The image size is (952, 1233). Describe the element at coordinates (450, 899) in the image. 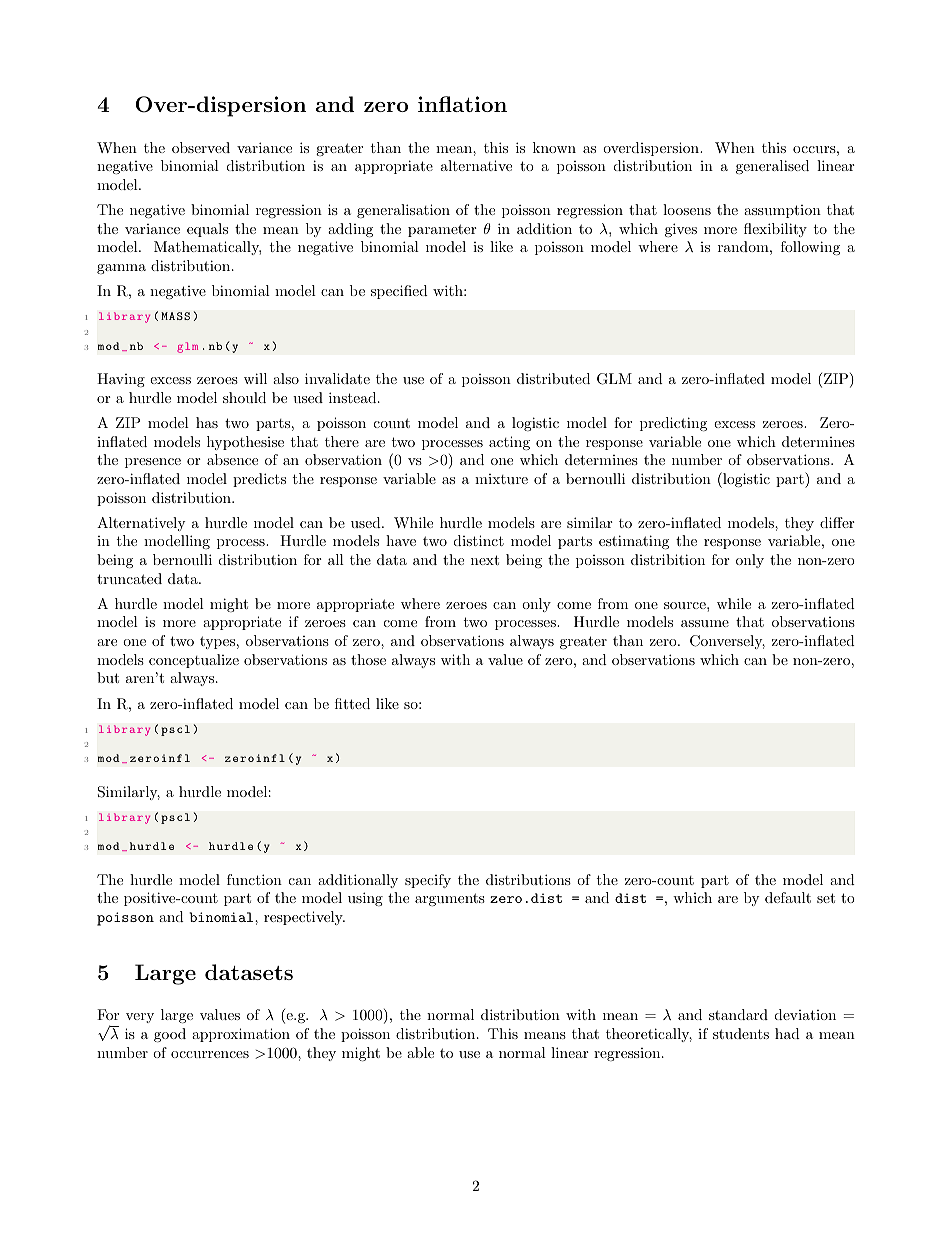

I see `arguments` at that location.
